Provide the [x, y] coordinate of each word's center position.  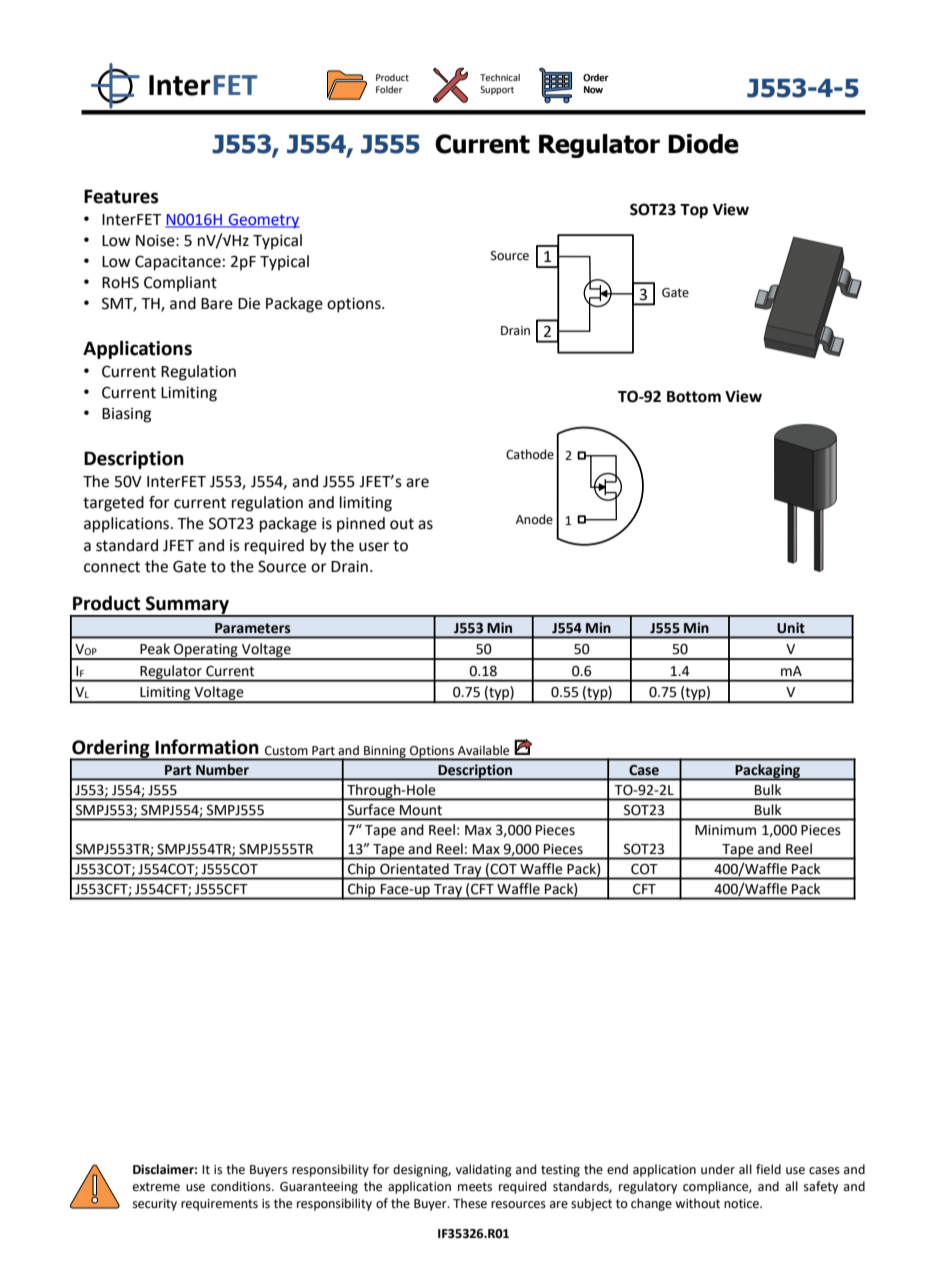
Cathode [530, 454]
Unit [791, 628]
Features [121, 196]
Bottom [694, 397]
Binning [385, 753]
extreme [156, 1187]
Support [497, 90]
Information [207, 747]
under [718, 1169]
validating [484, 1170]
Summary [187, 606]
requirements [219, 1205]
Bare [217, 304]
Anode [534, 519]
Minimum [725, 830]
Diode [703, 144]
